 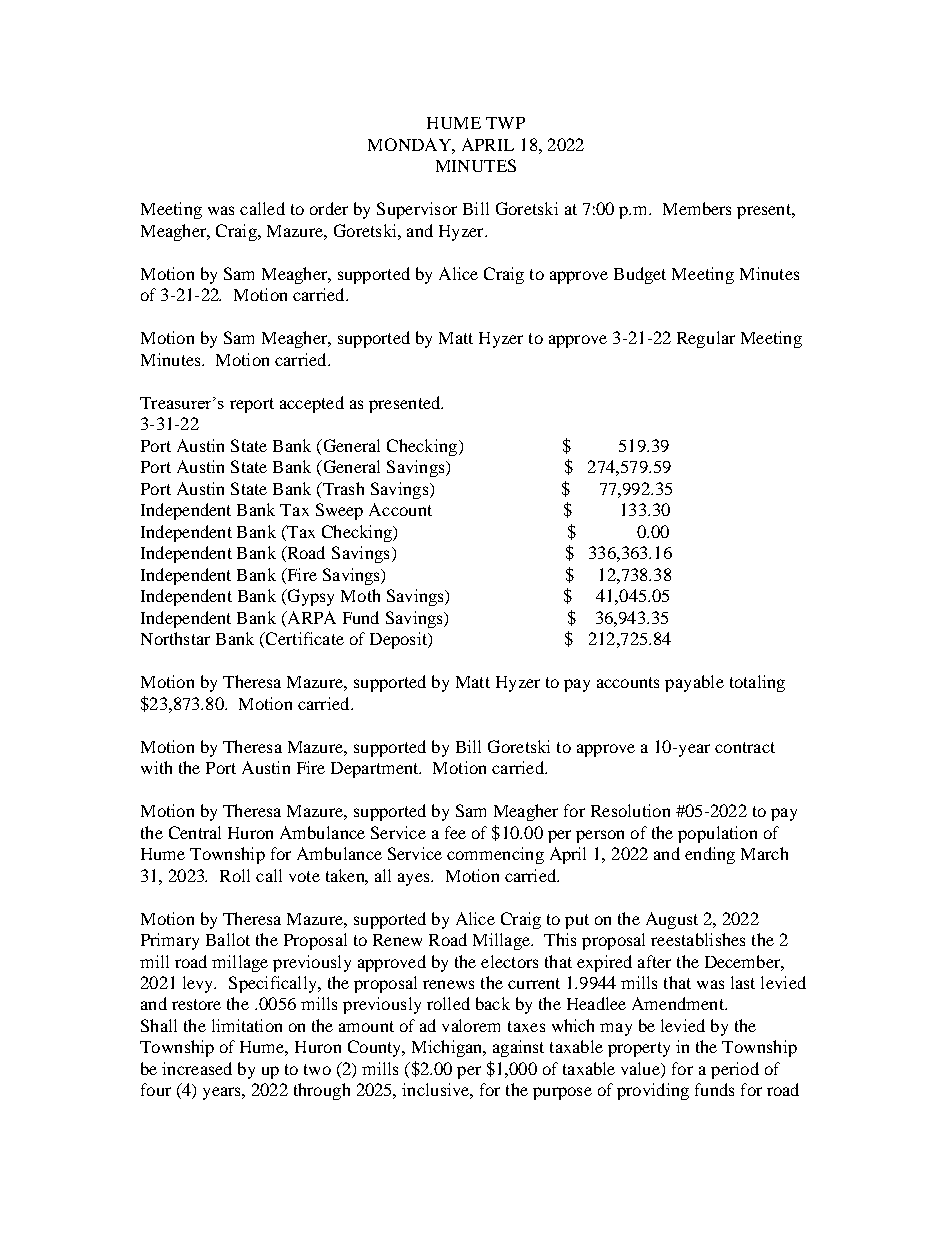 I want to click on Deposit, so click(x=400, y=640).
